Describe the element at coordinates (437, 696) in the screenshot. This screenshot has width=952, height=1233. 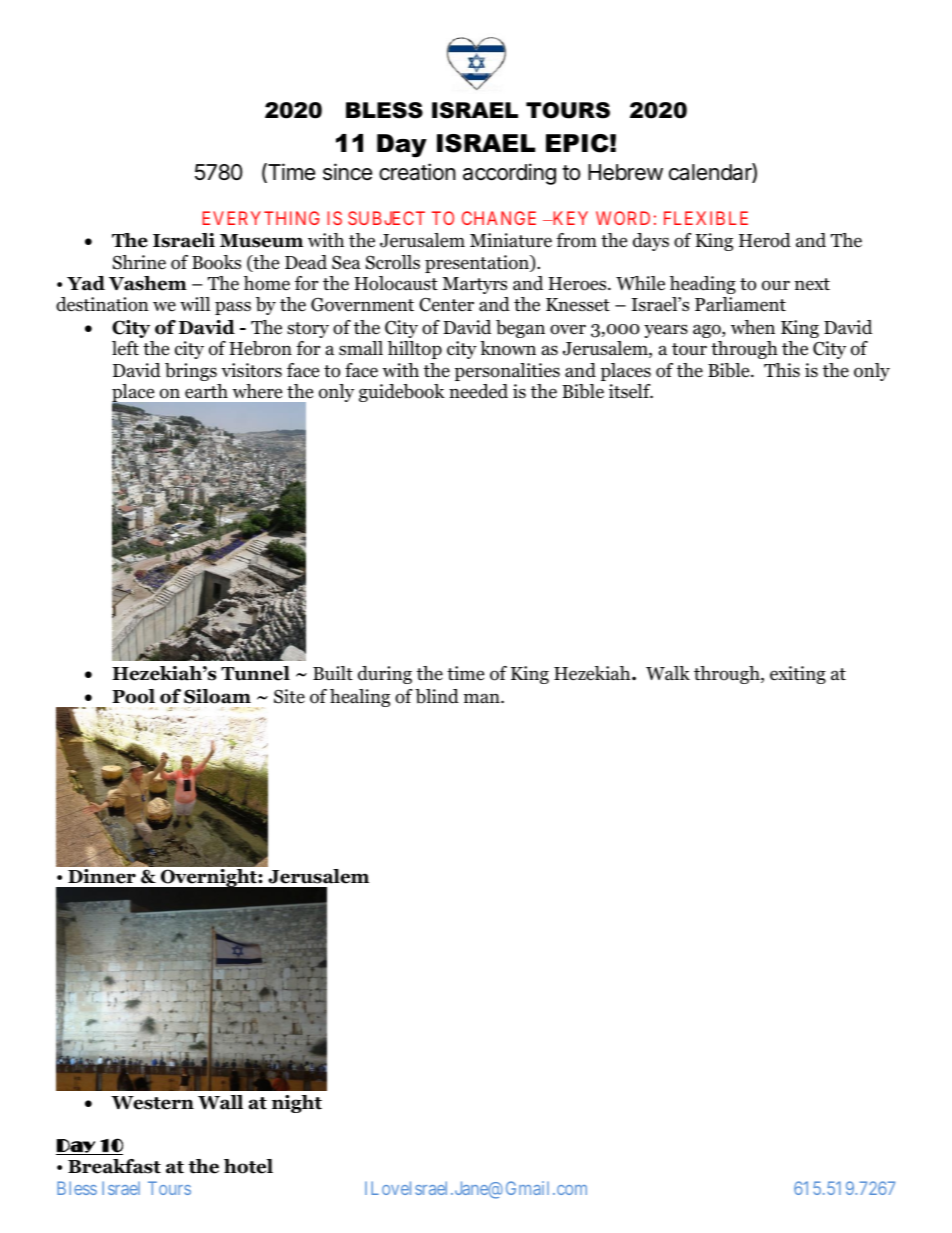
I see `blind` at that location.
